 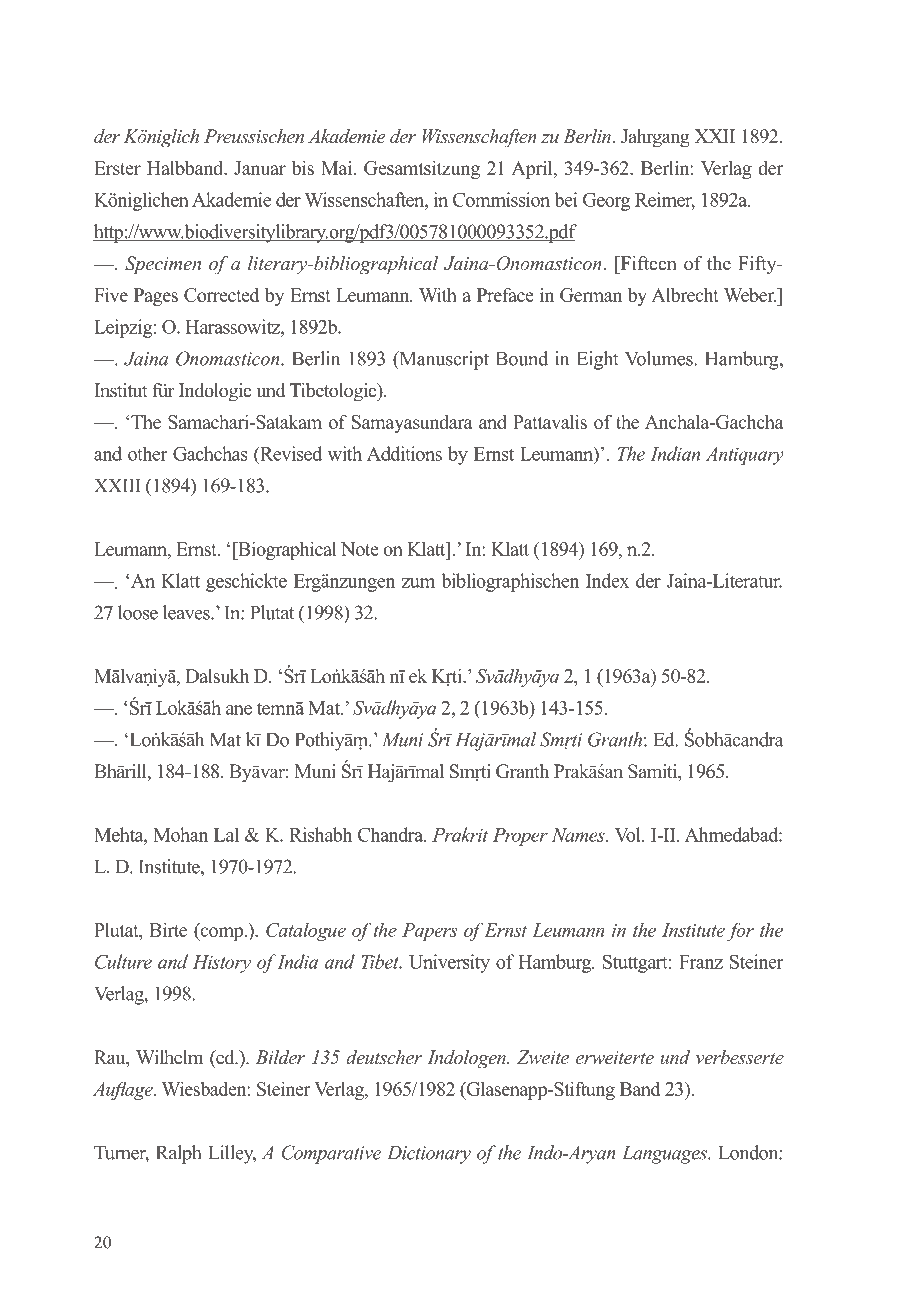 I want to click on Georg, so click(x=606, y=202).
